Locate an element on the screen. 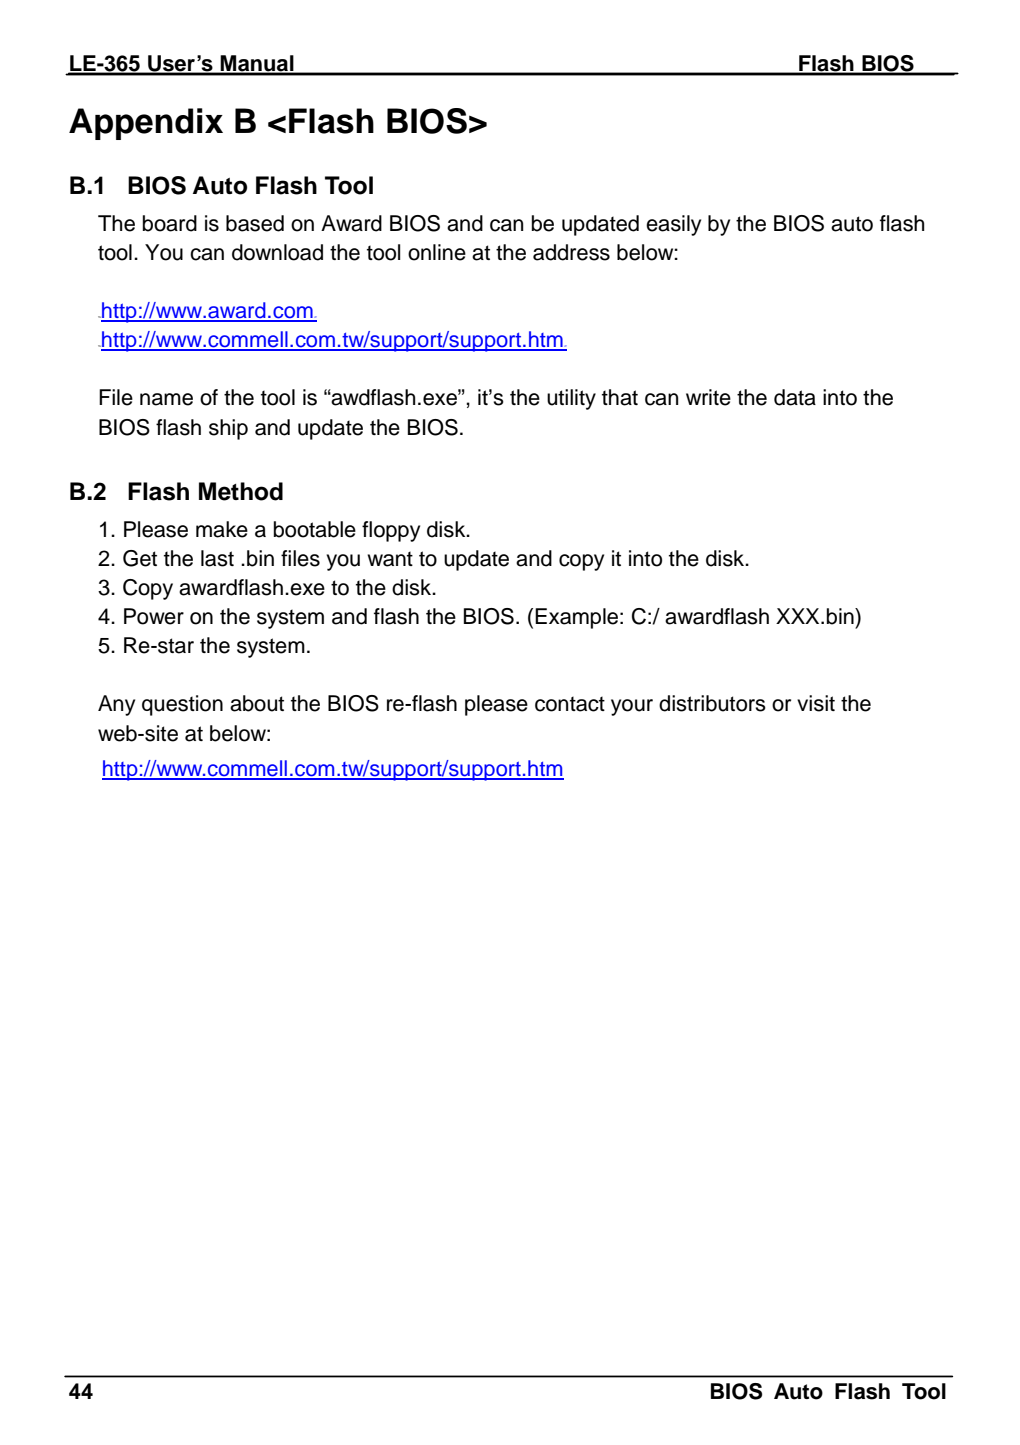 The height and width of the screenshot is (1445, 1020). contact is located at coordinates (570, 704).
